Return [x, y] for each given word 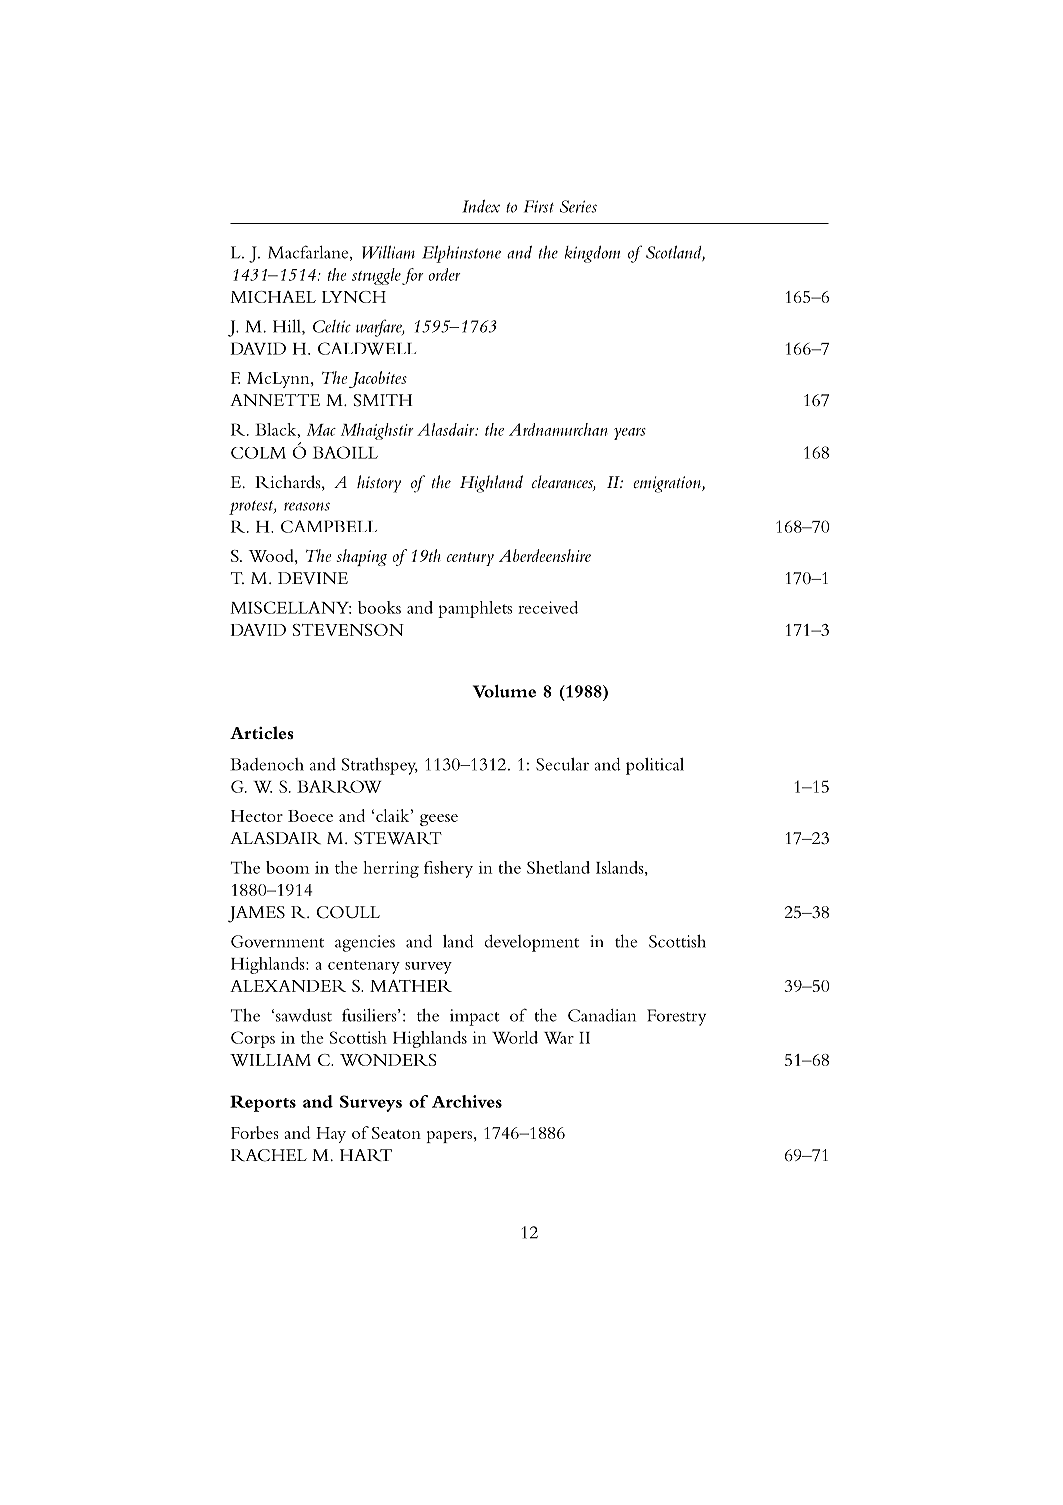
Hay [331, 1135]
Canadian [602, 1015]
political [655, 766]
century [470, 559]
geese [439, 820]
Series [578, 206]
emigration [668, 484]
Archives [467, 1101]
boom [287, 867]
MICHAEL [273, 297]
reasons [307, 506]
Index [481, 206]
